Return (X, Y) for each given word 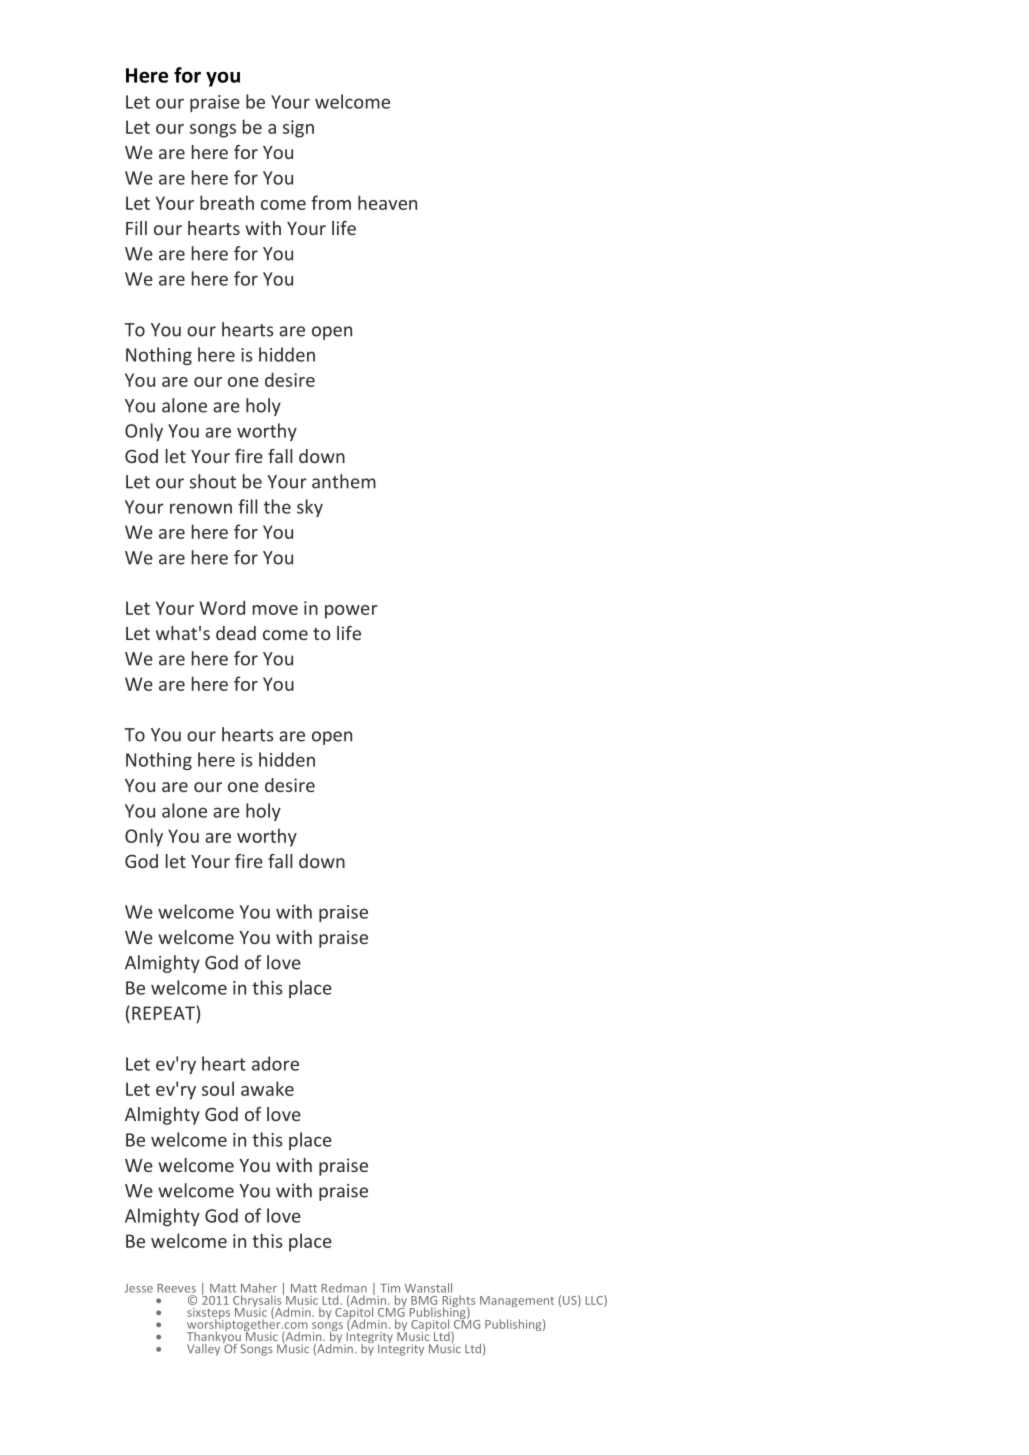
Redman (344, 1288)
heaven (387, 202)
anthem (344, 481)
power (351, 612)
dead (236, 633)
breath (227, 202)
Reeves (177, 1288)
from (331, 202)
